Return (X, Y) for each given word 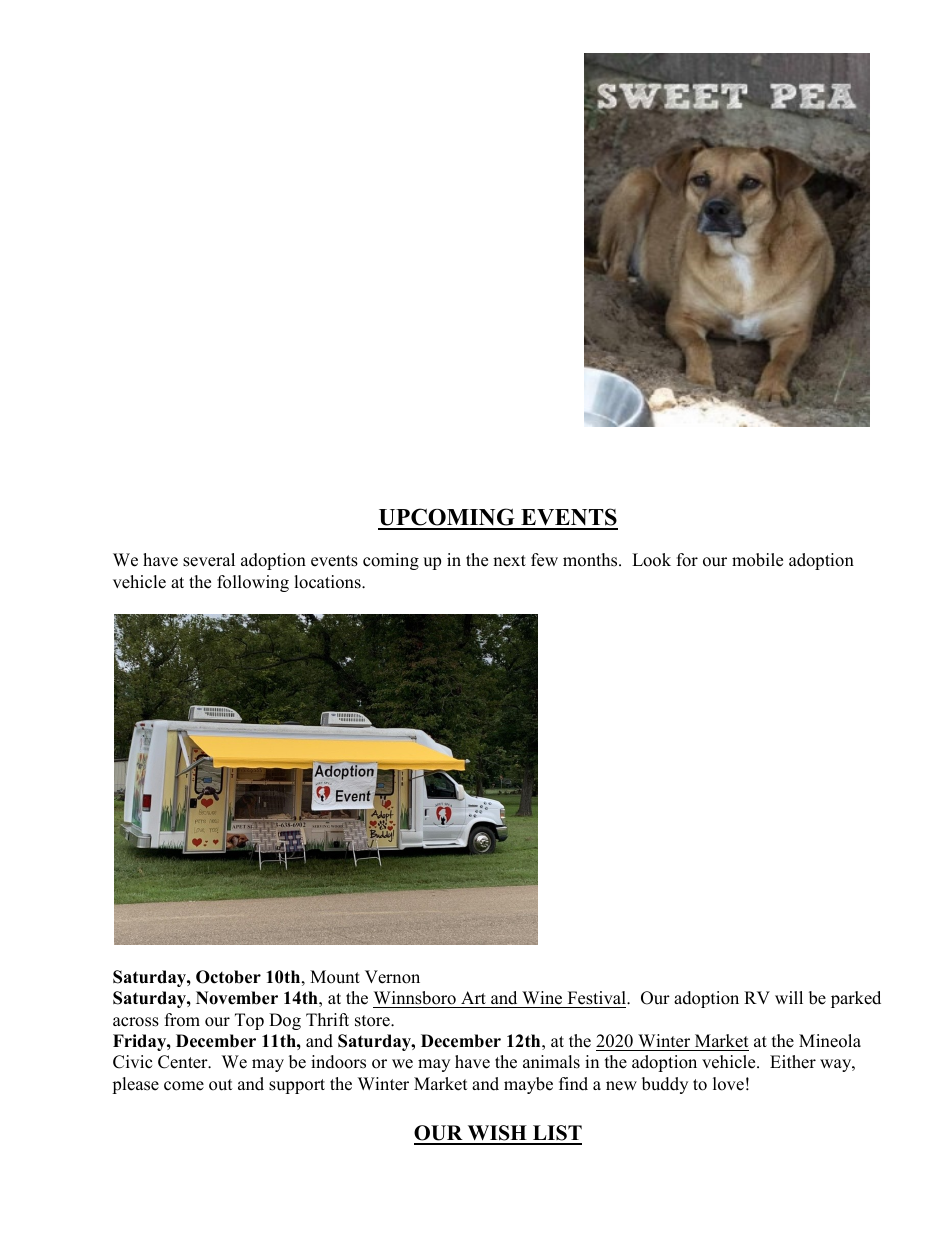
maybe (528, 1085)
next (509, 561)
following (253, 583)
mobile (757, 560)
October (228, 977)
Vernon (392, 977)
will (789, 997)
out (221, 1085)
